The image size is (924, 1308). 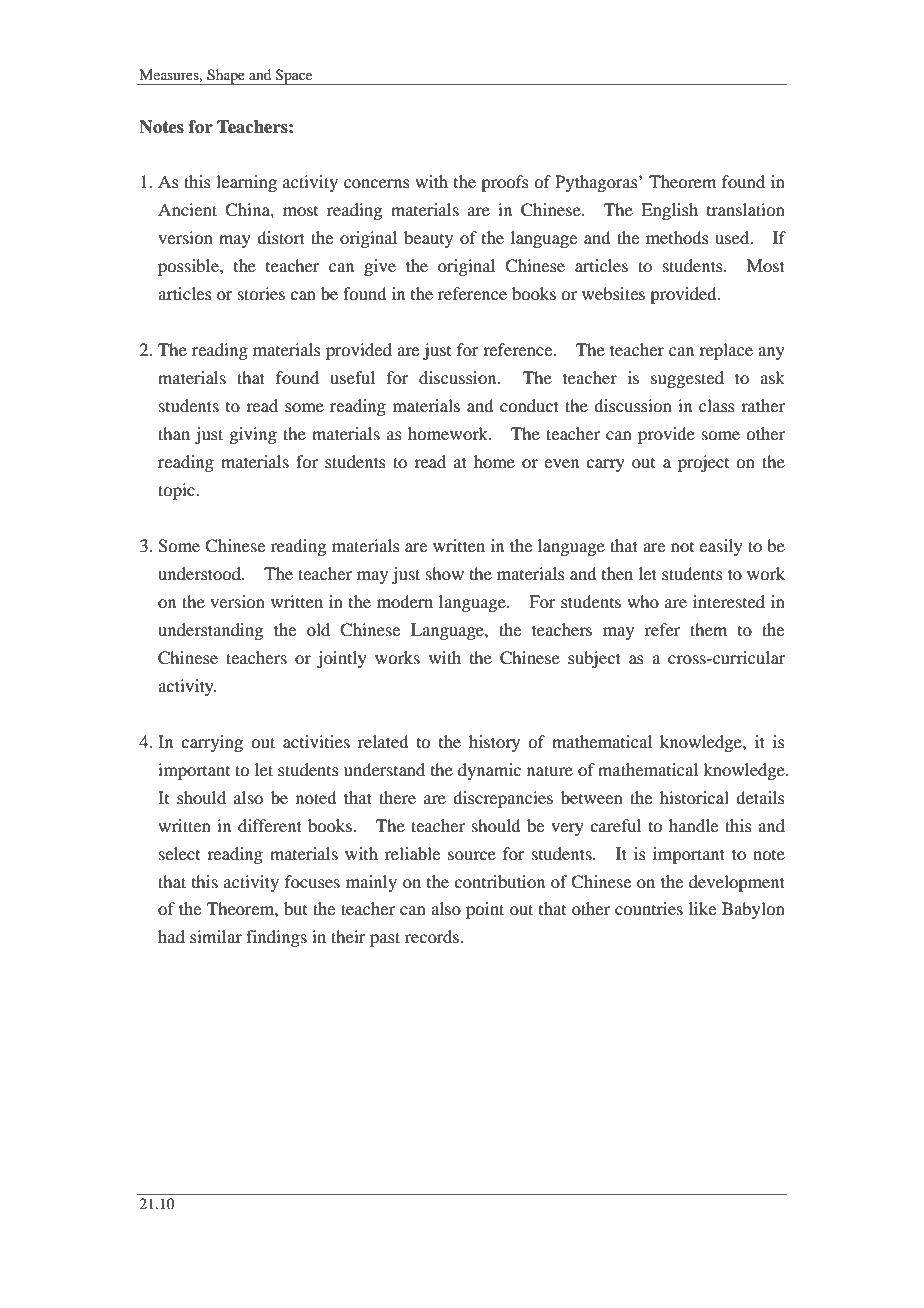 I want to click on Shape, so click(x=226, y=77).
